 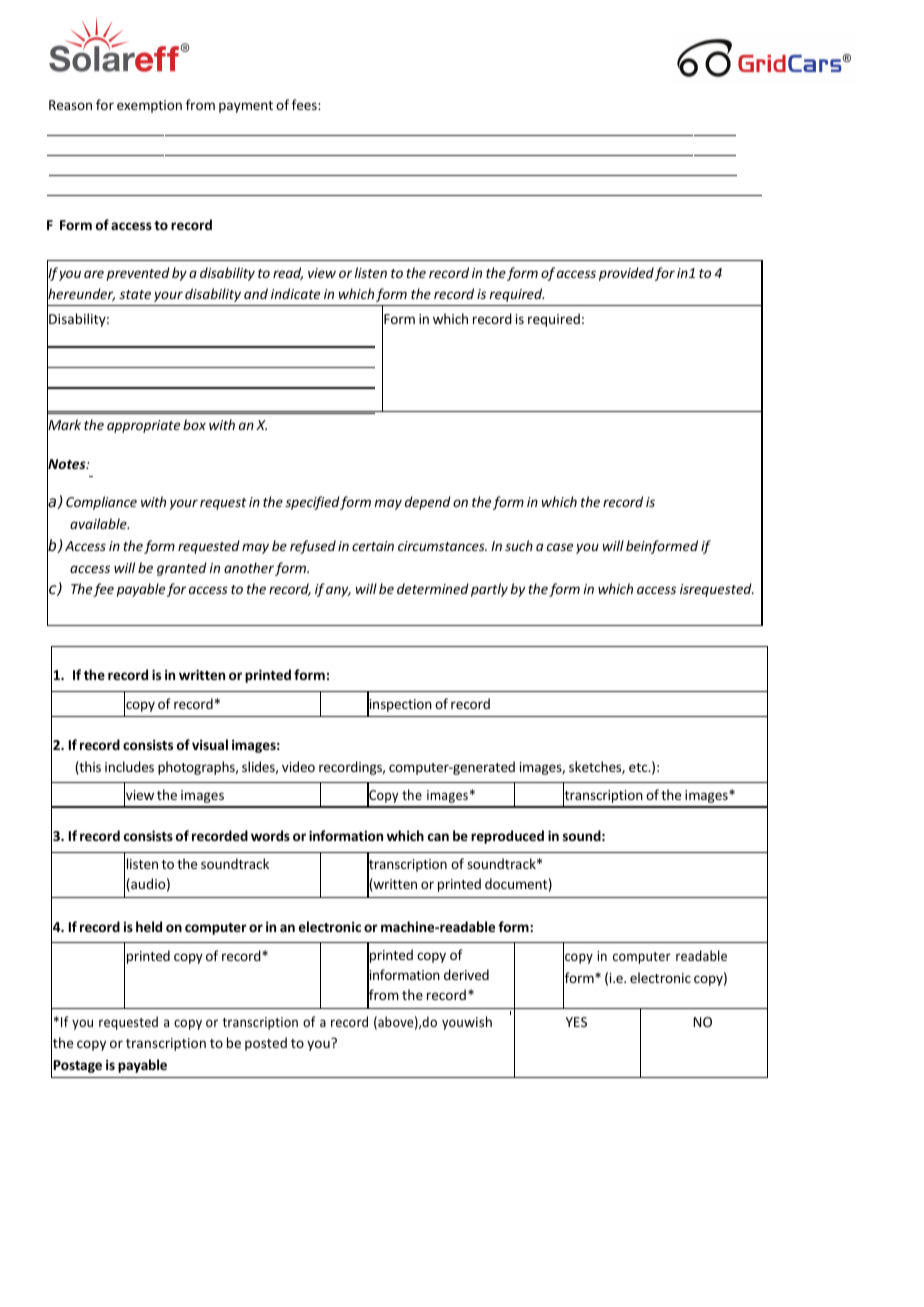 What do you see at coordinates (295, 293) in the document?
I see `indicate` at bounding box center [295, 293].
